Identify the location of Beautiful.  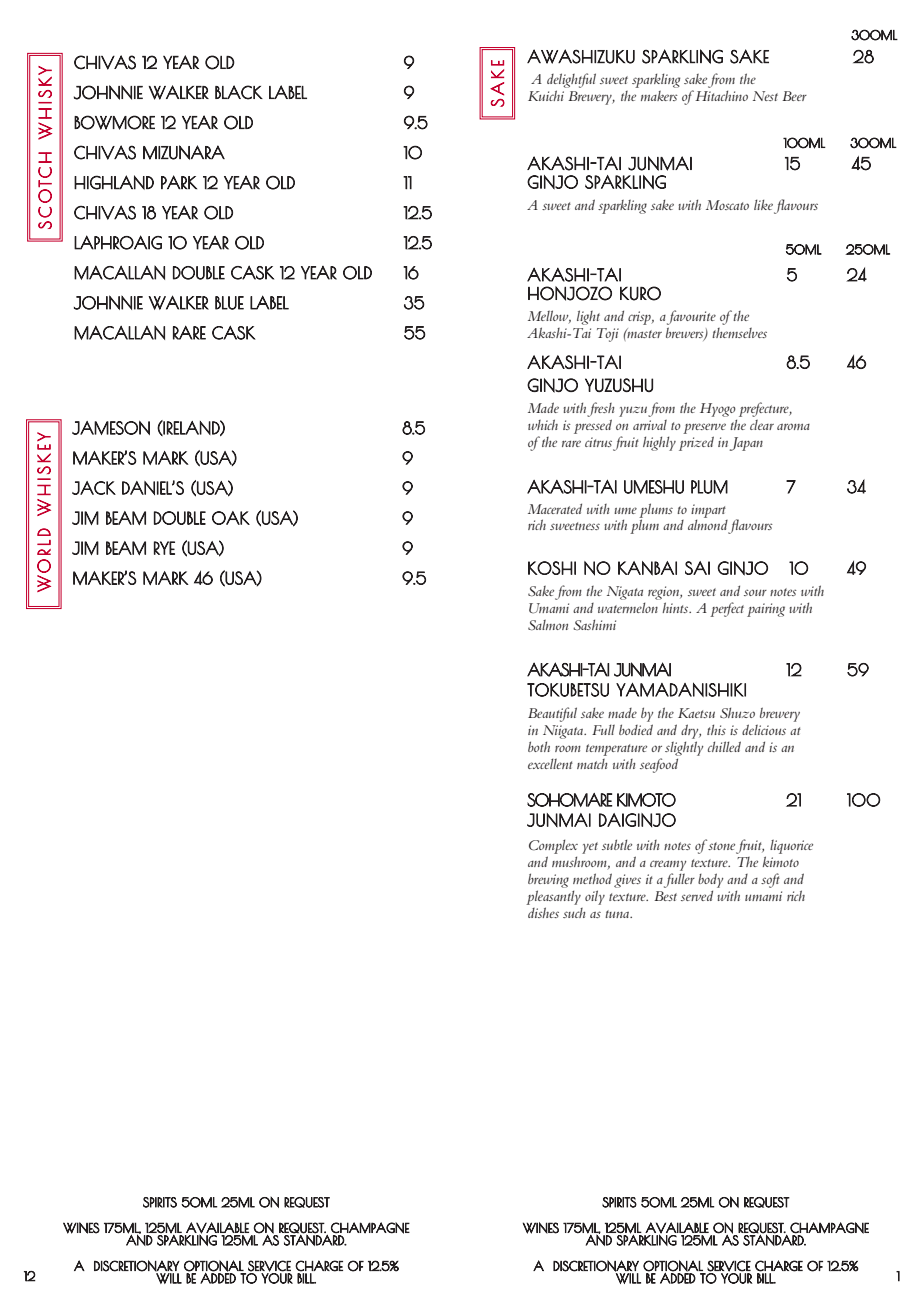
(552, 714).
